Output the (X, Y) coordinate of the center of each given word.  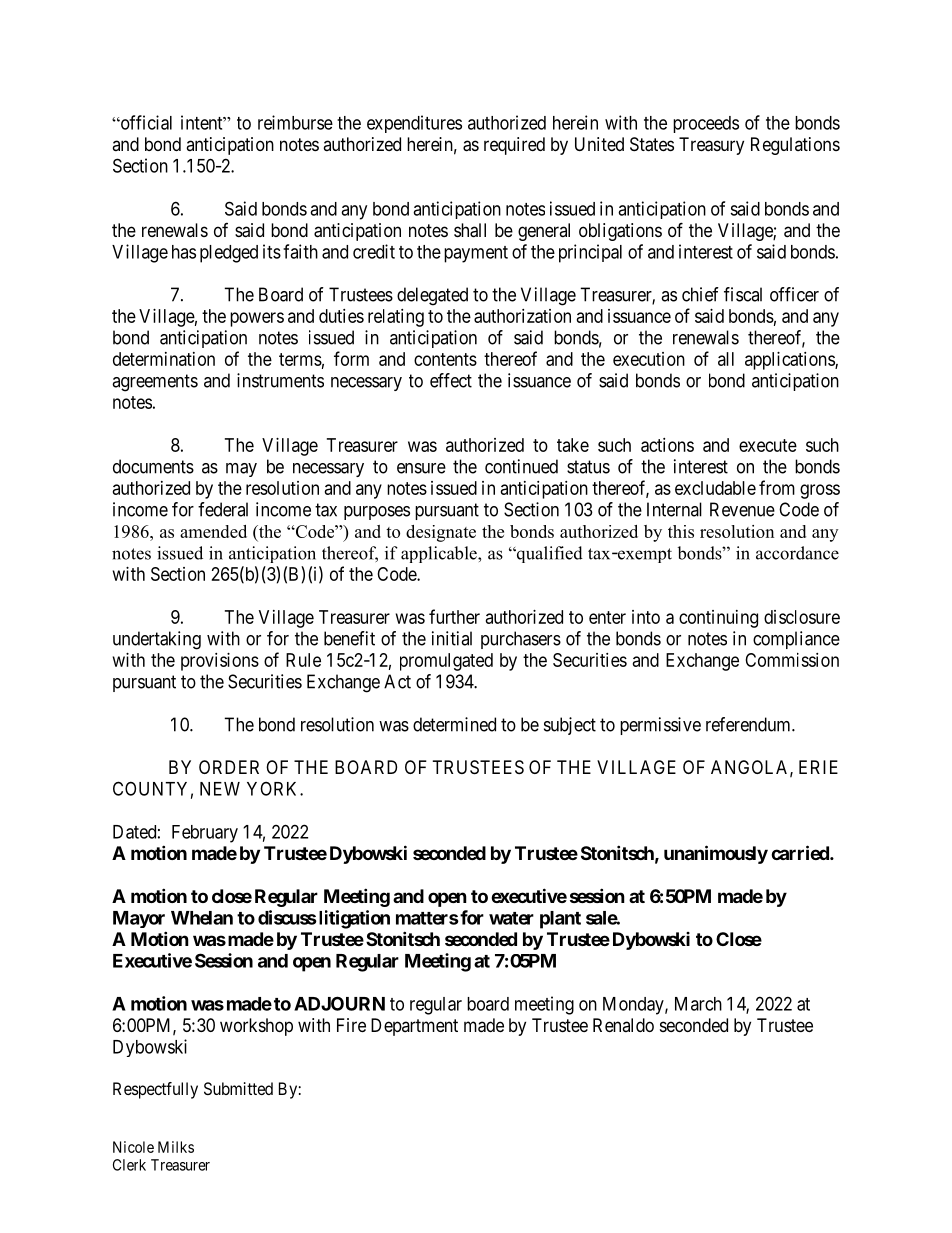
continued (521, 466)
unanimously (716, 854)
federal (223, 509)
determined (454, 724)
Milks (176, 1147)
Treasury (711, 146)
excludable (715, 488)
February (205, 834)
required (514, 146)
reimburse (295, 122)
